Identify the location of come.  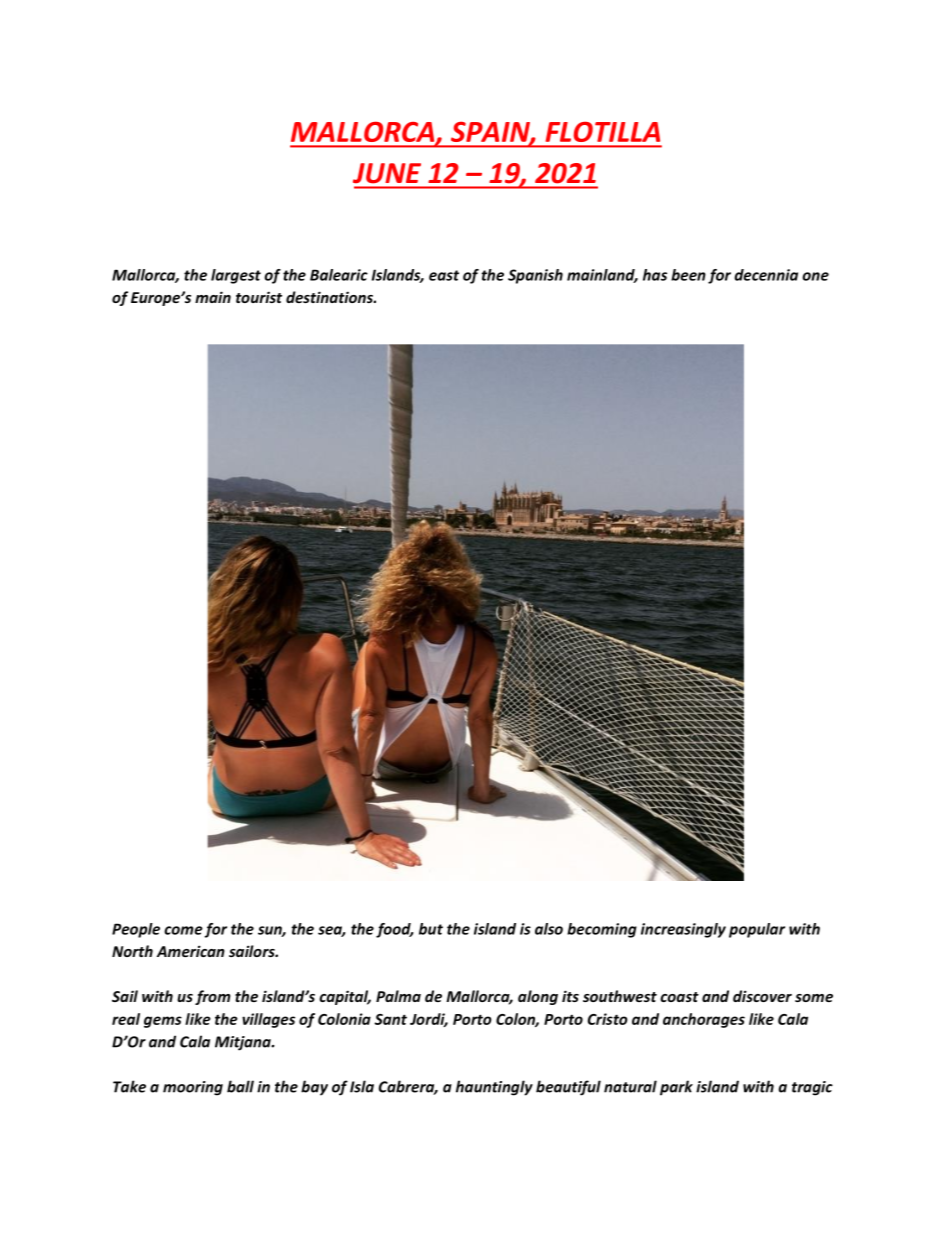
(183, 930).
